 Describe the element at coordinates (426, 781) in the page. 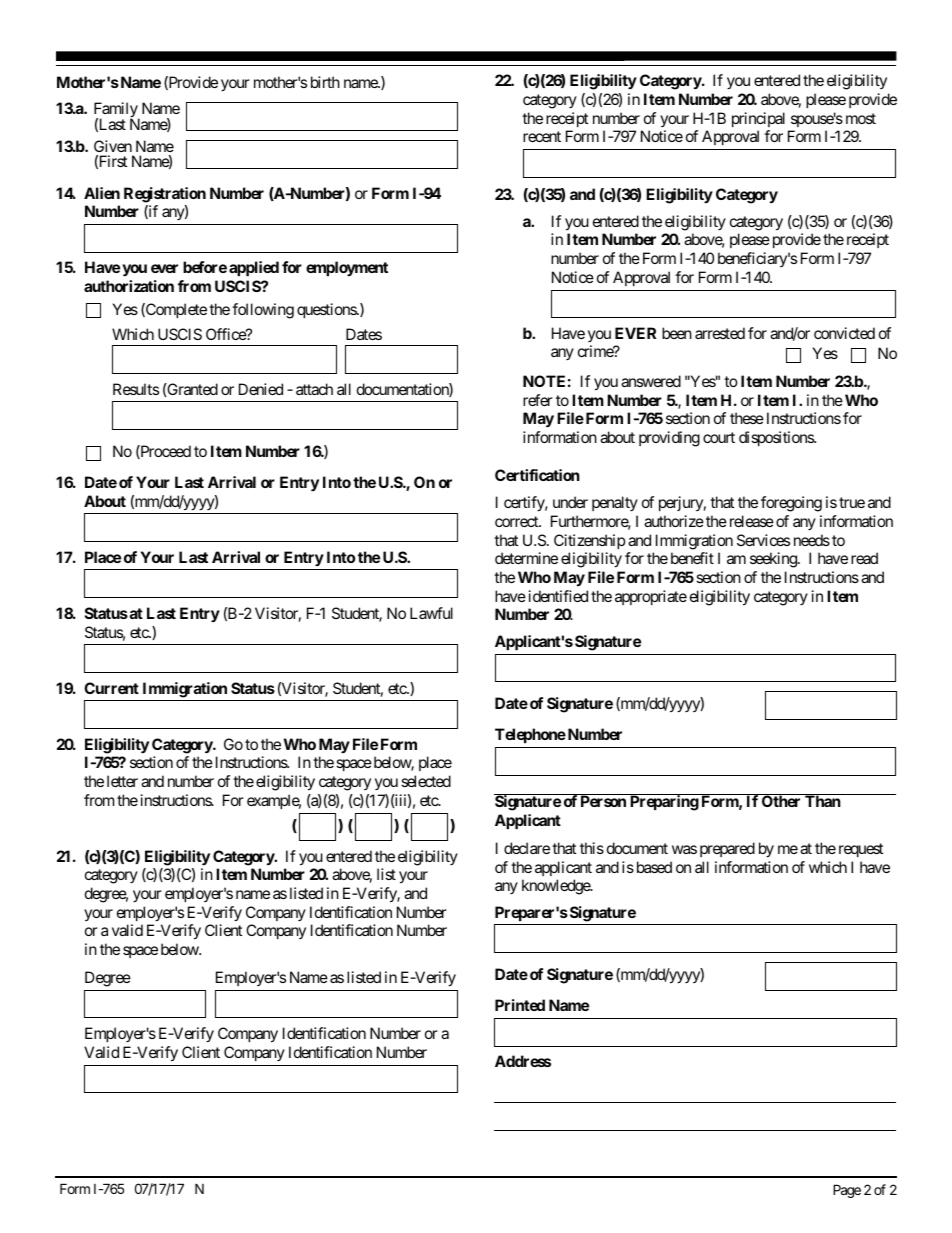

I see `selected` at that location.
